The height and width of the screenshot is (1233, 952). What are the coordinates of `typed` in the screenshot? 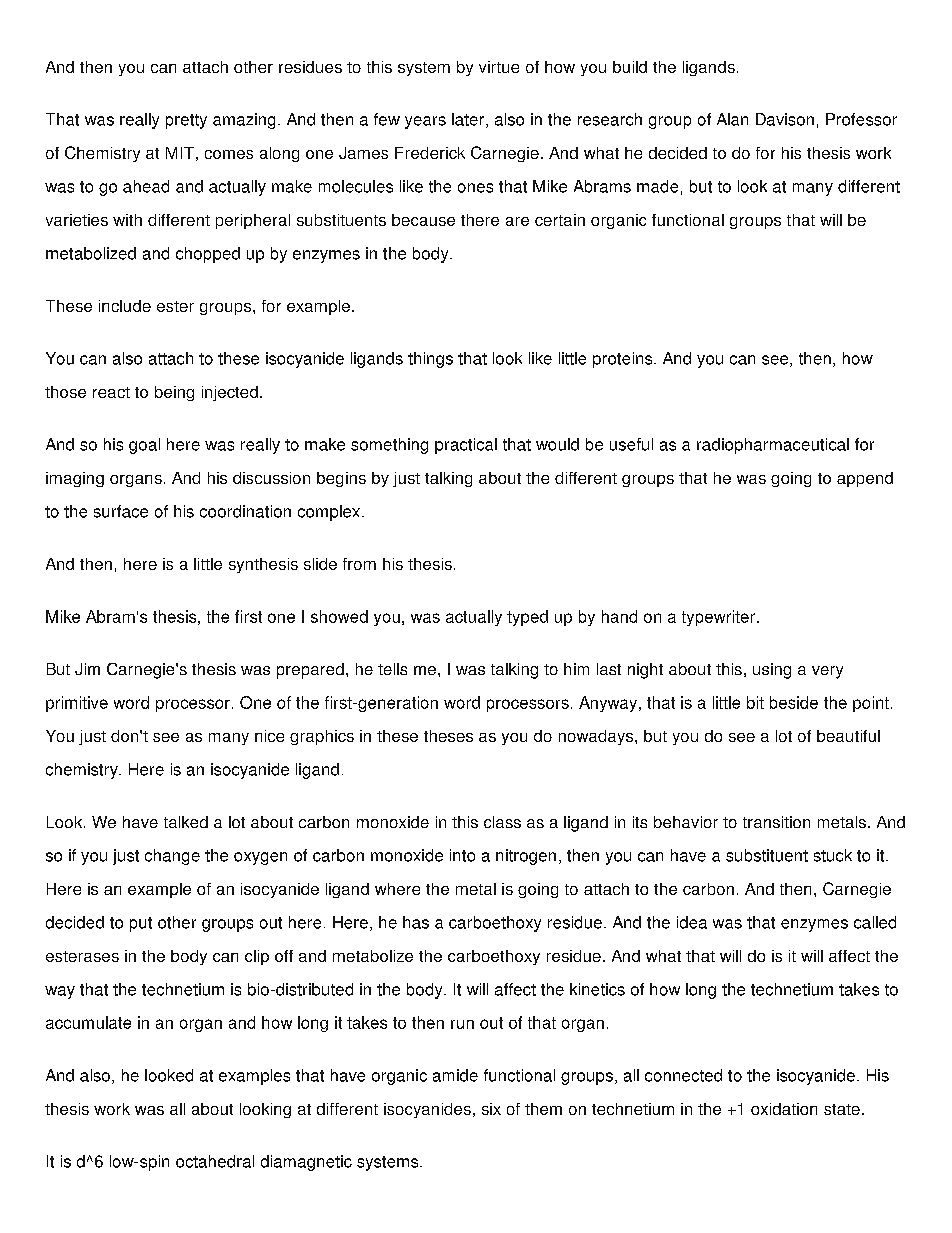 It's located at (527, 618).
